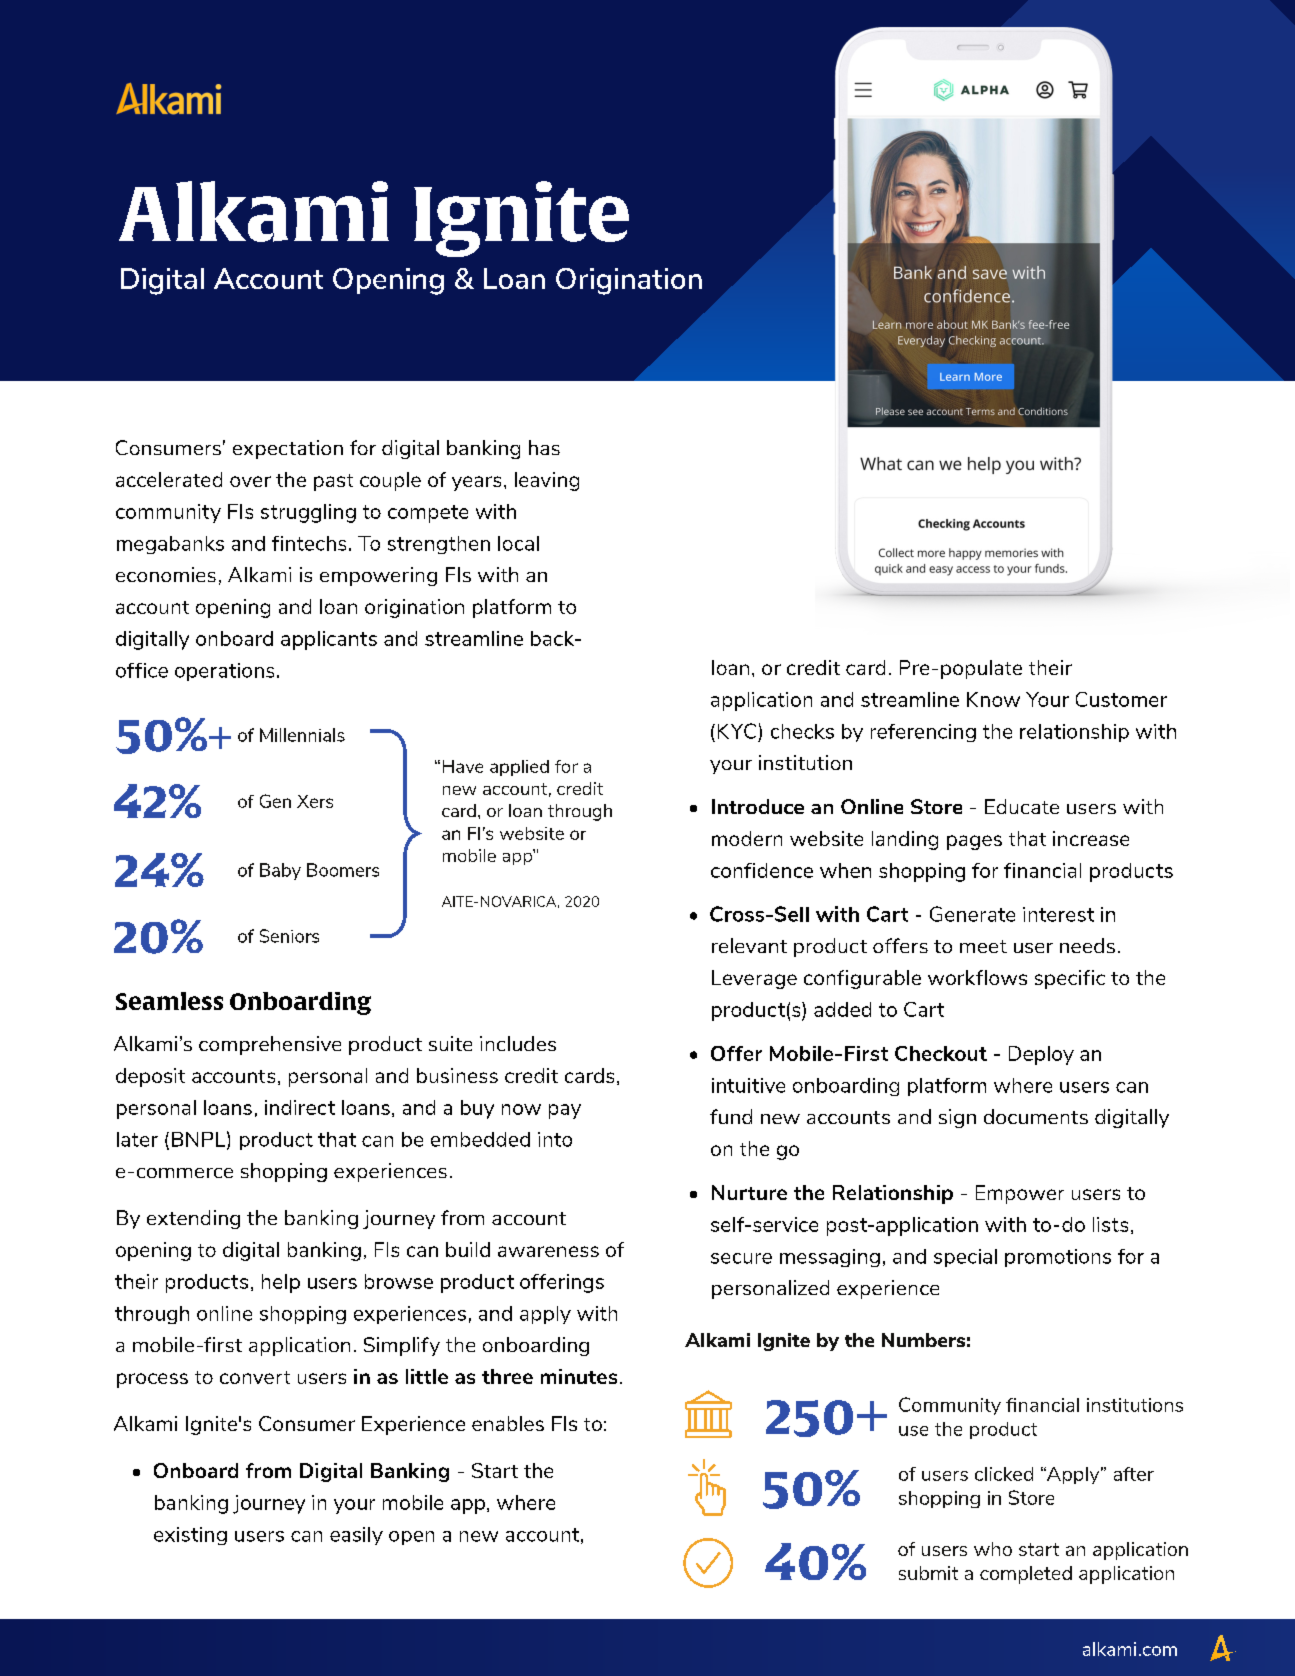  What do you see at coordinates (193, 1219) in the image?
I see `extending` at bounding box center [193, 1219].
